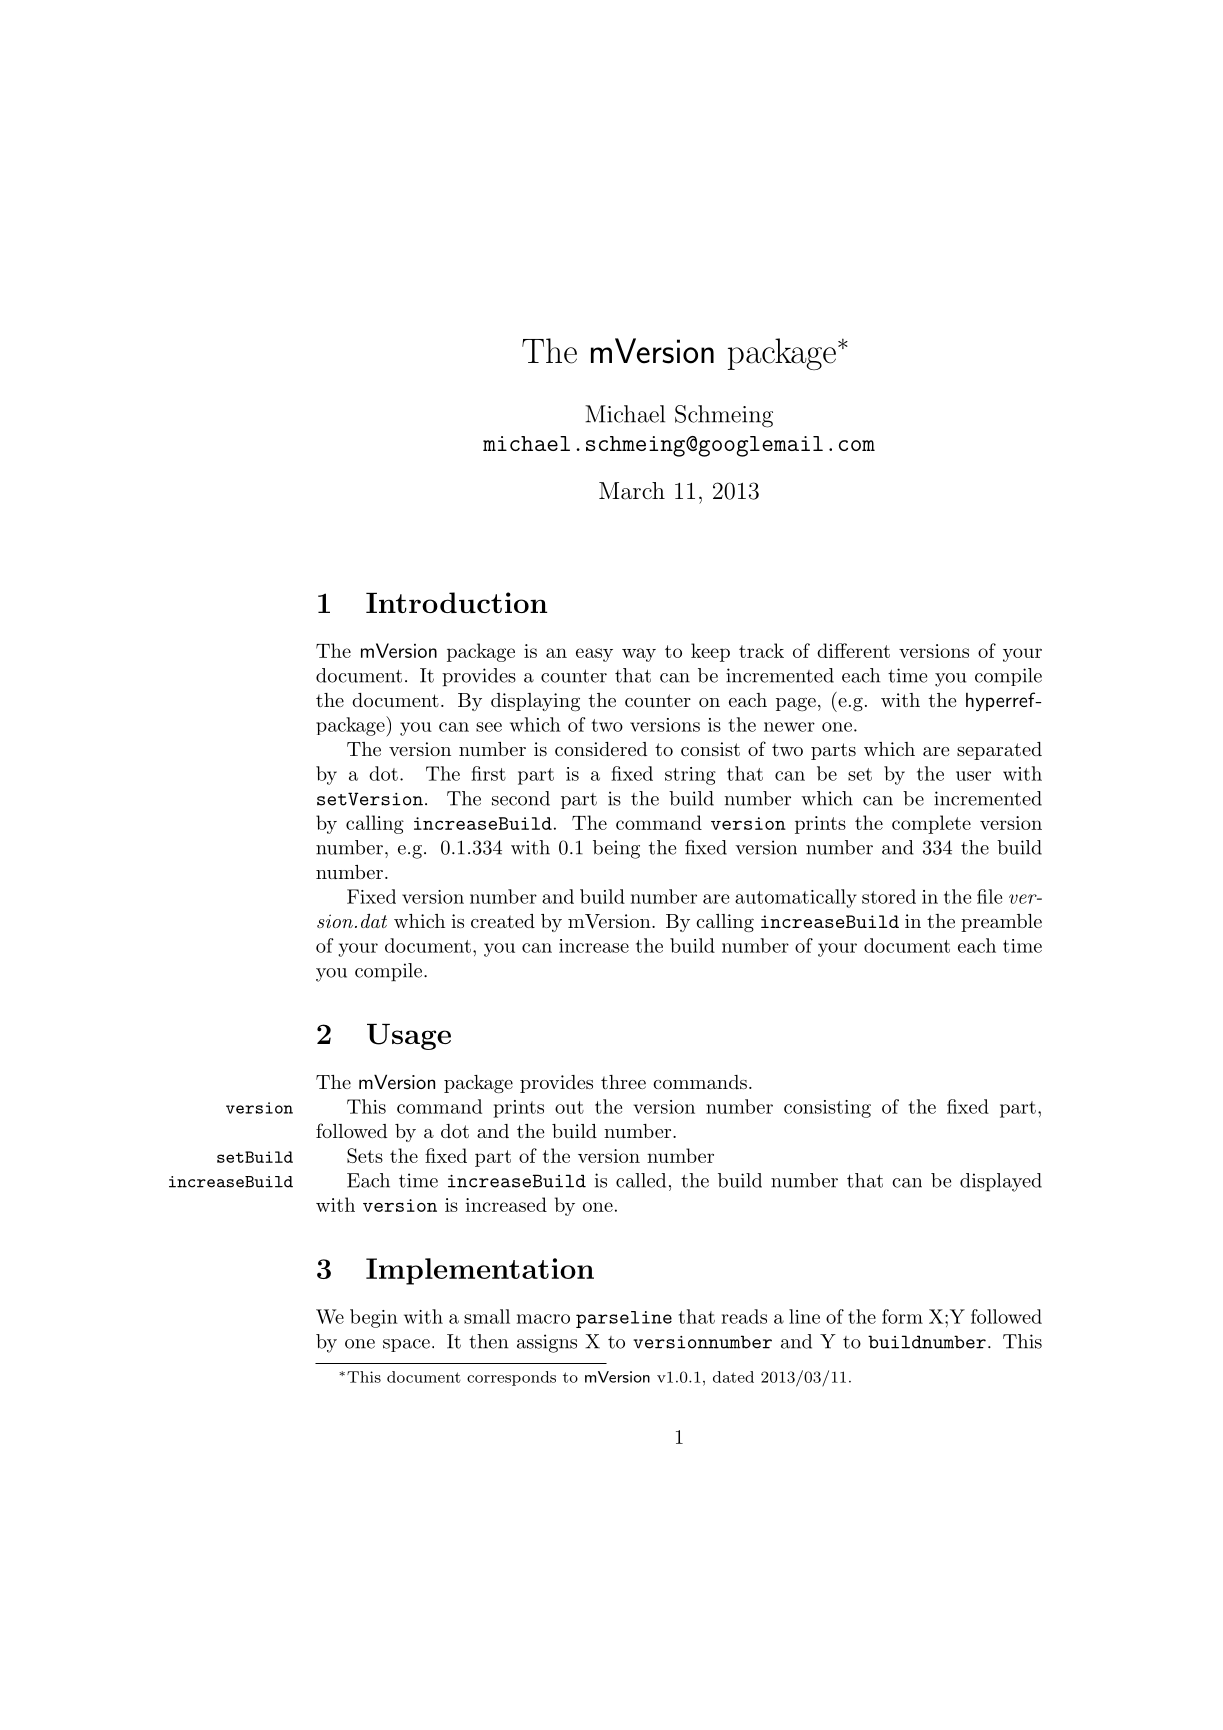  Describe the element at coordinates (488, 773) in the document. I see `first` at that location.
